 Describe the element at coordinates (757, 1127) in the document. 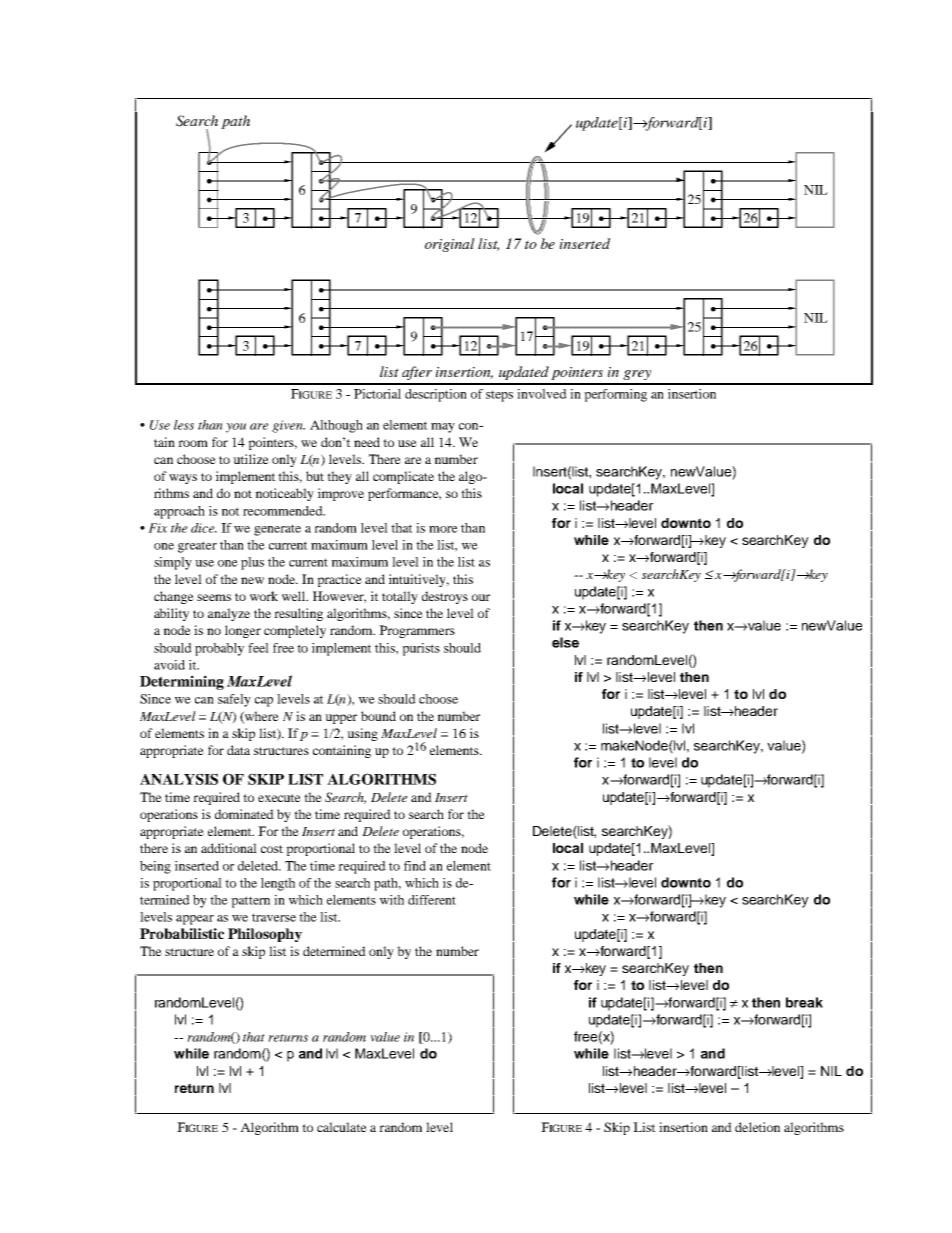

I see `deletion` at that location.
